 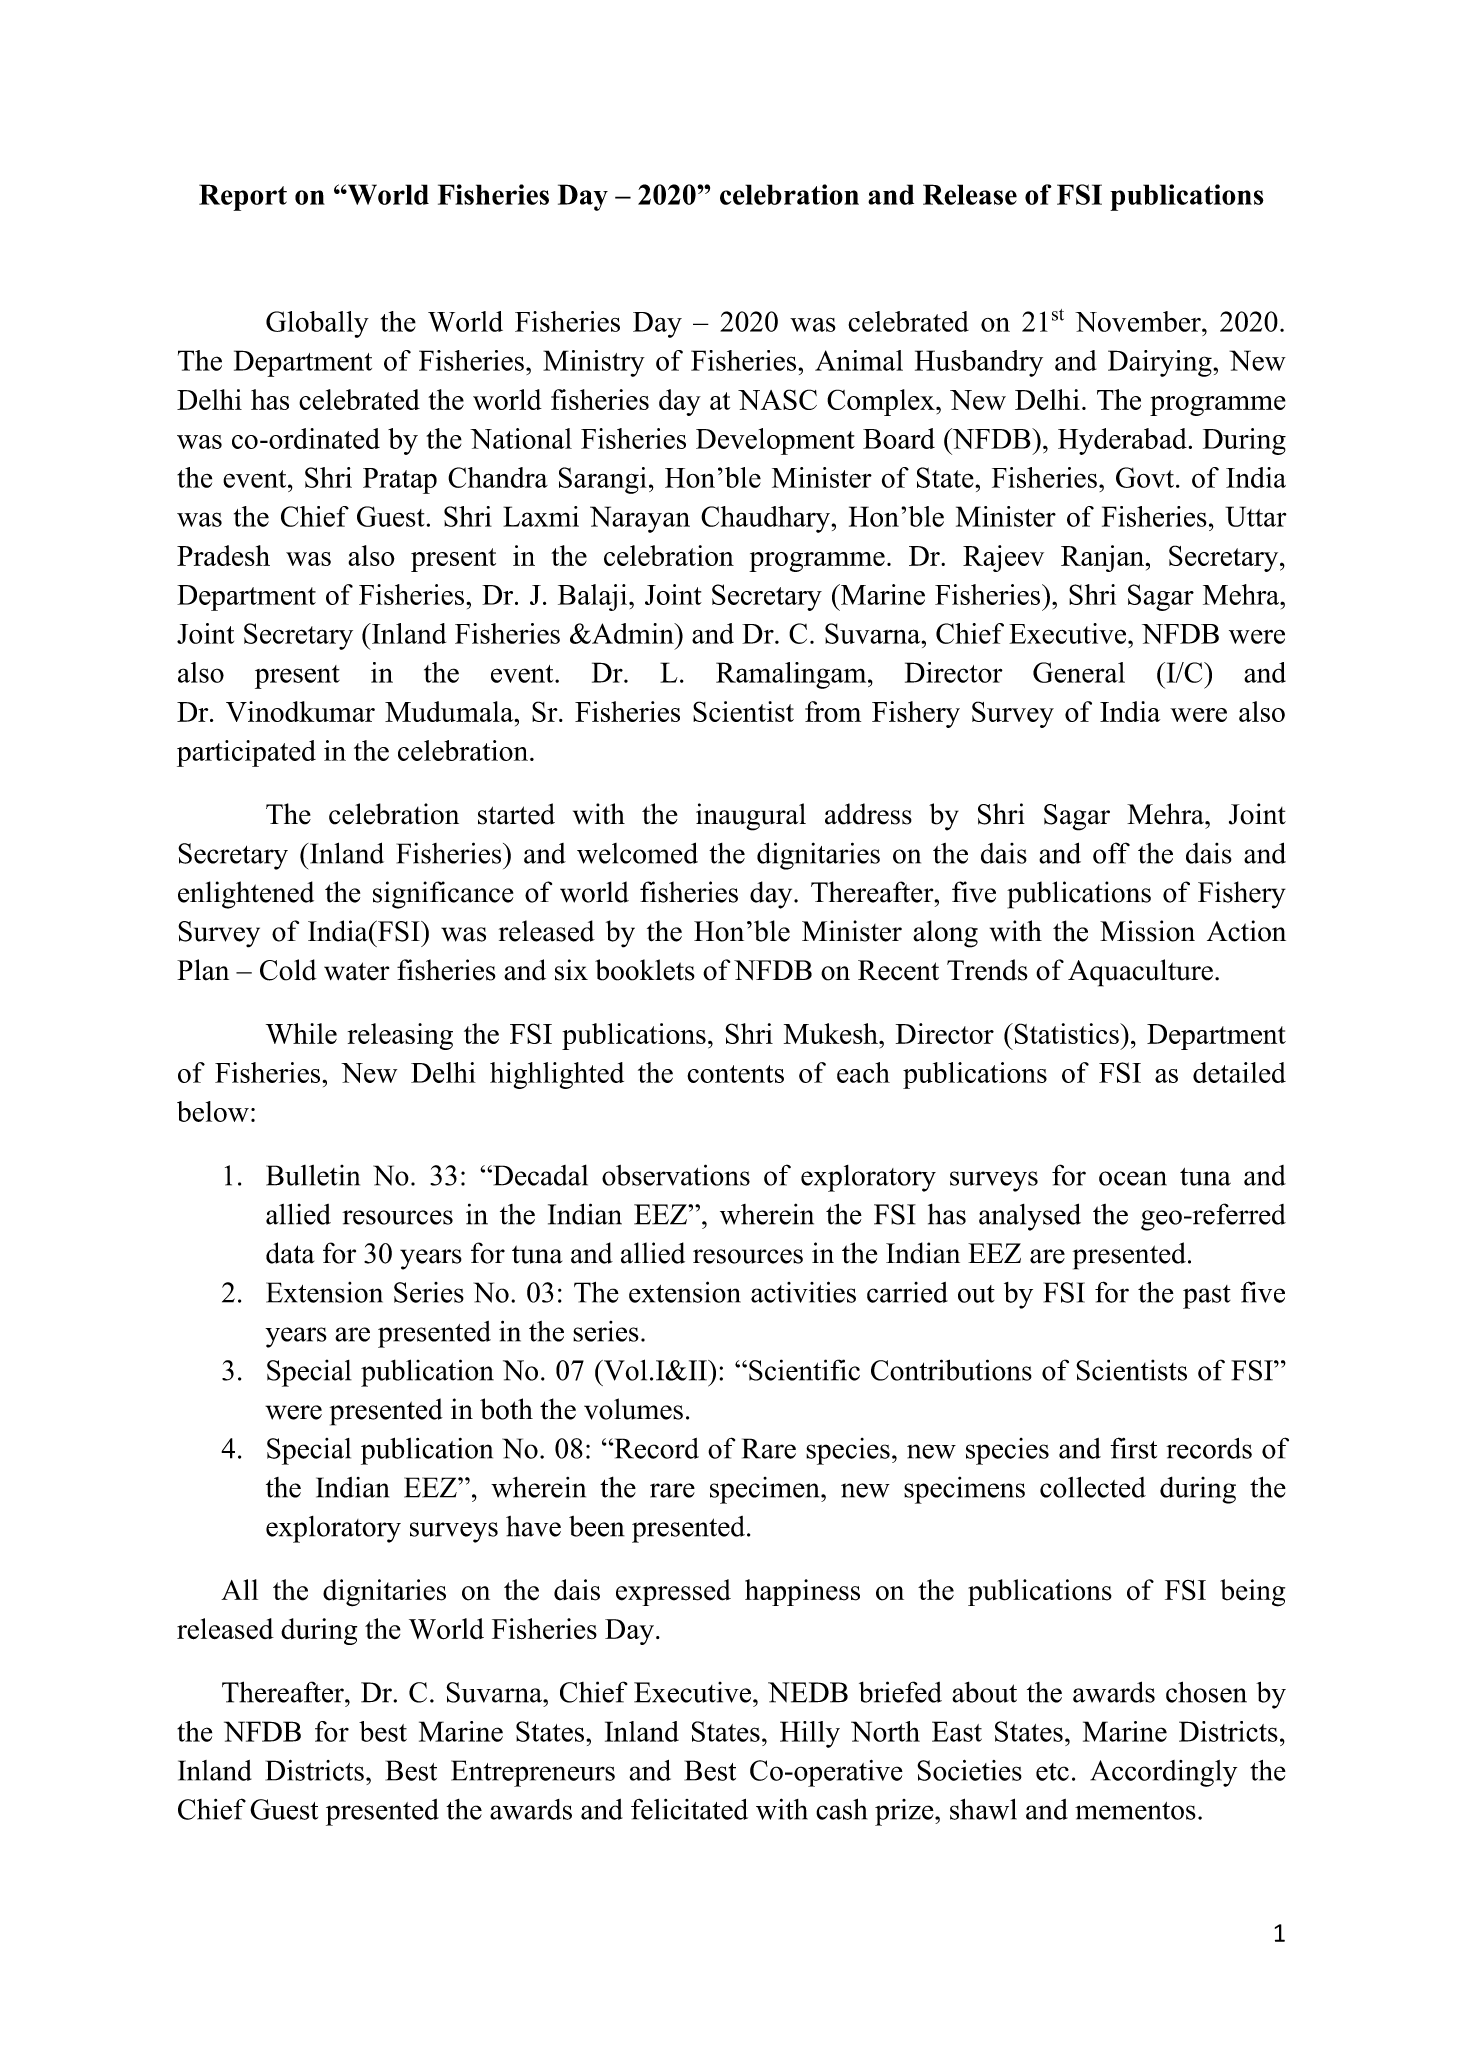 I want to click on past, so click(x=1207, y=1297).
